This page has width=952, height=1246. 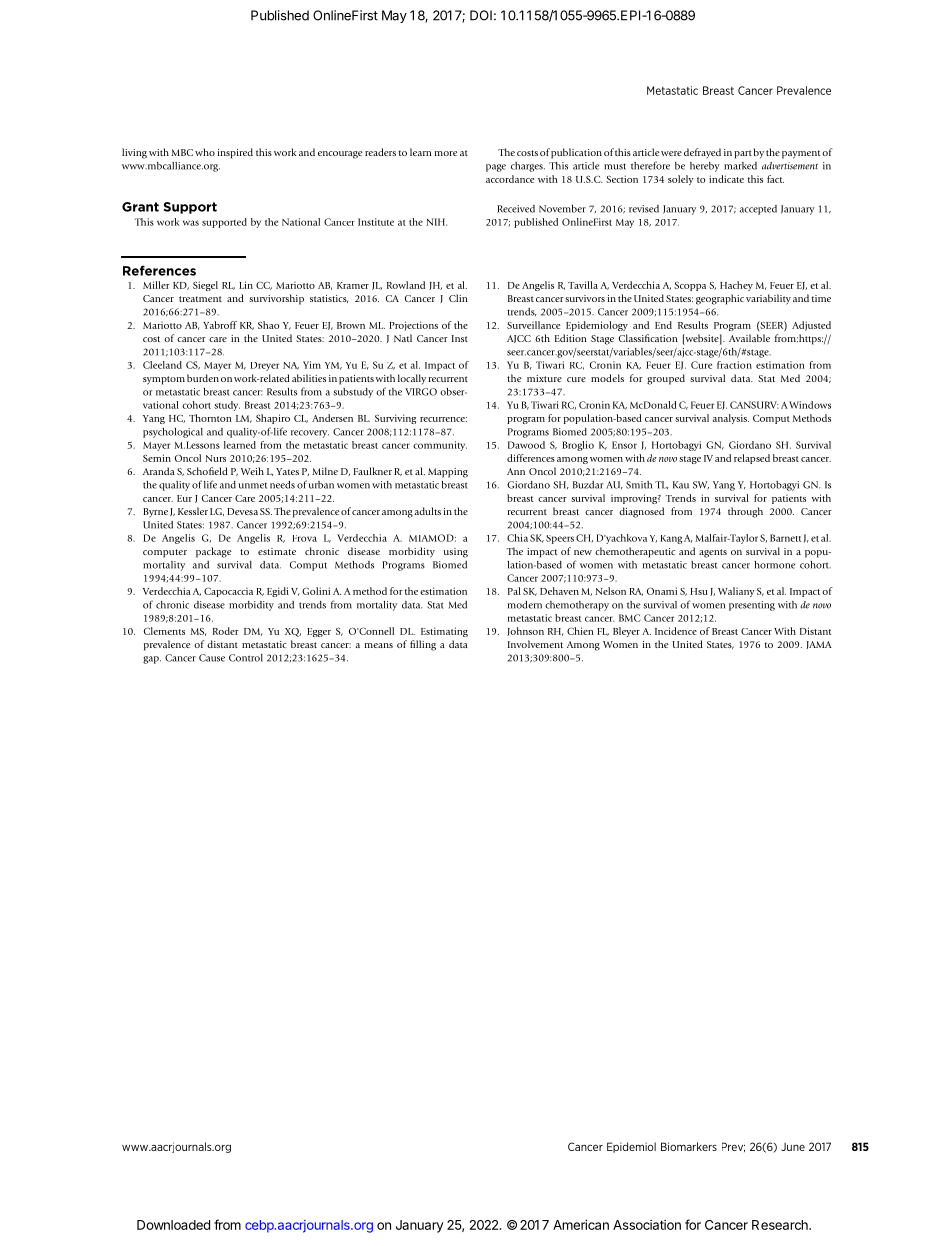 I want to click on who, so click(x=205, y=152).
